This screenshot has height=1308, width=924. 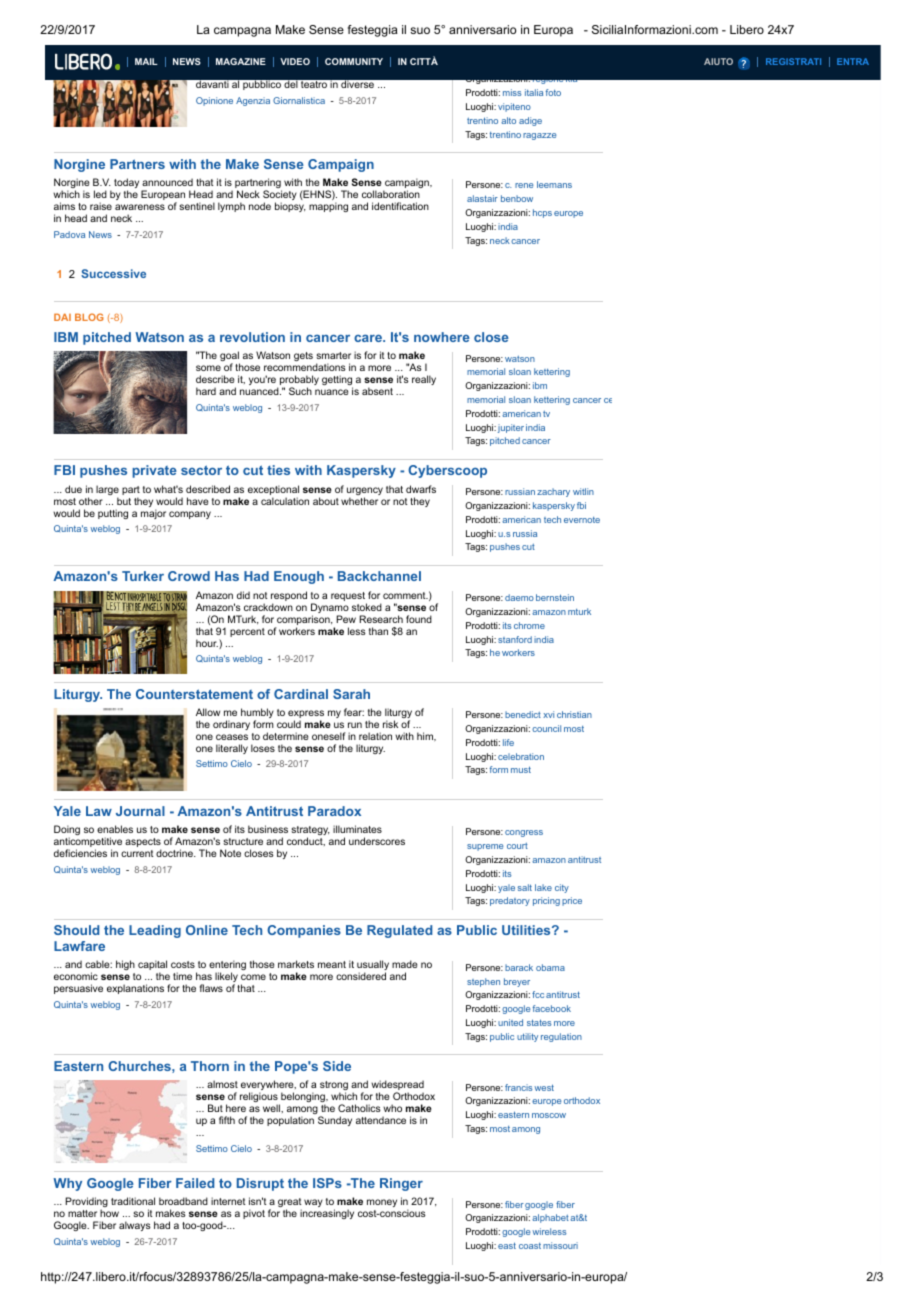 What do you see at coordinates (143, 844) in the screenshot?
I see `aspects` at bounding box center [143, 844].
